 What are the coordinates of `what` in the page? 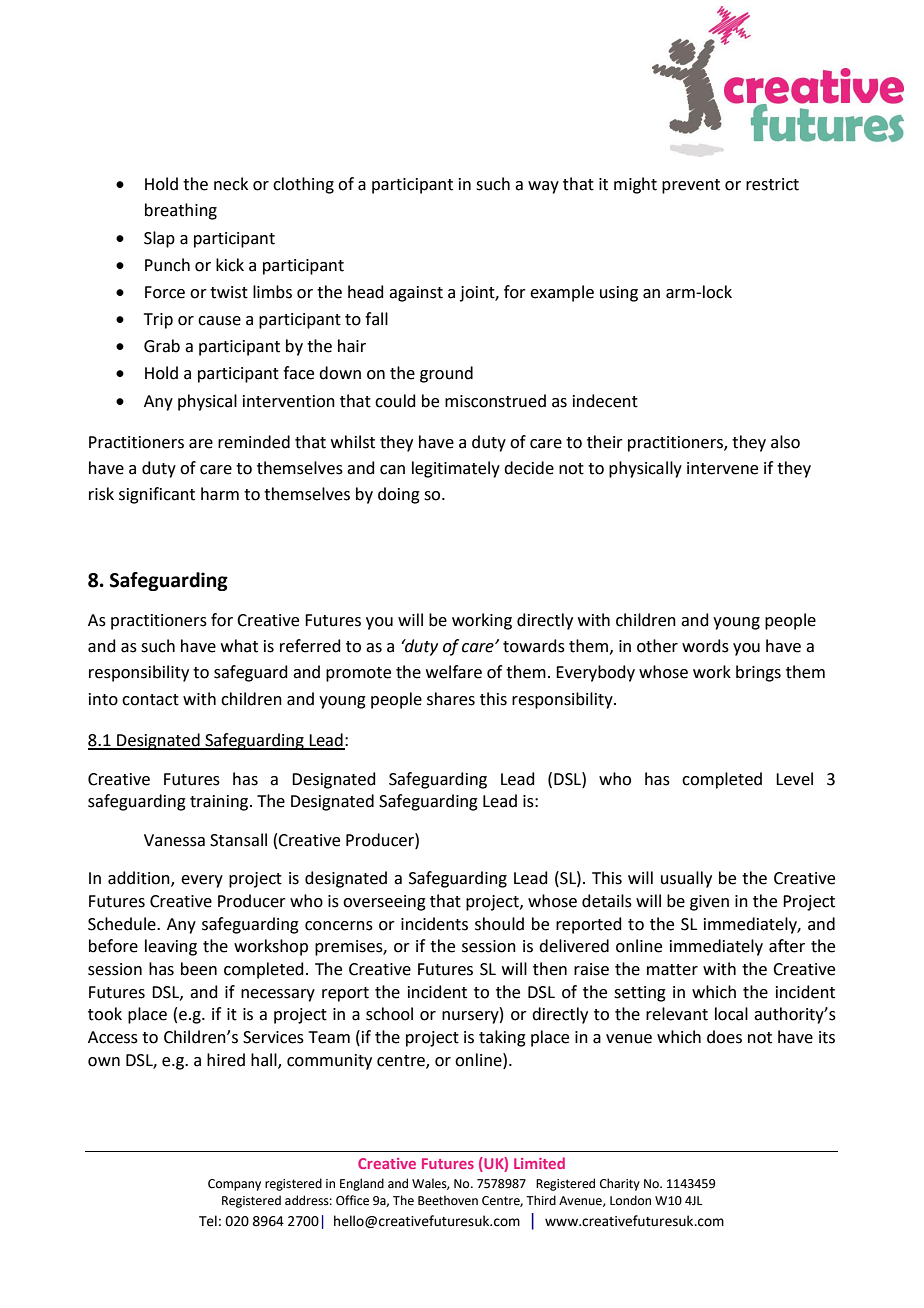 It's located at (239, 646).
